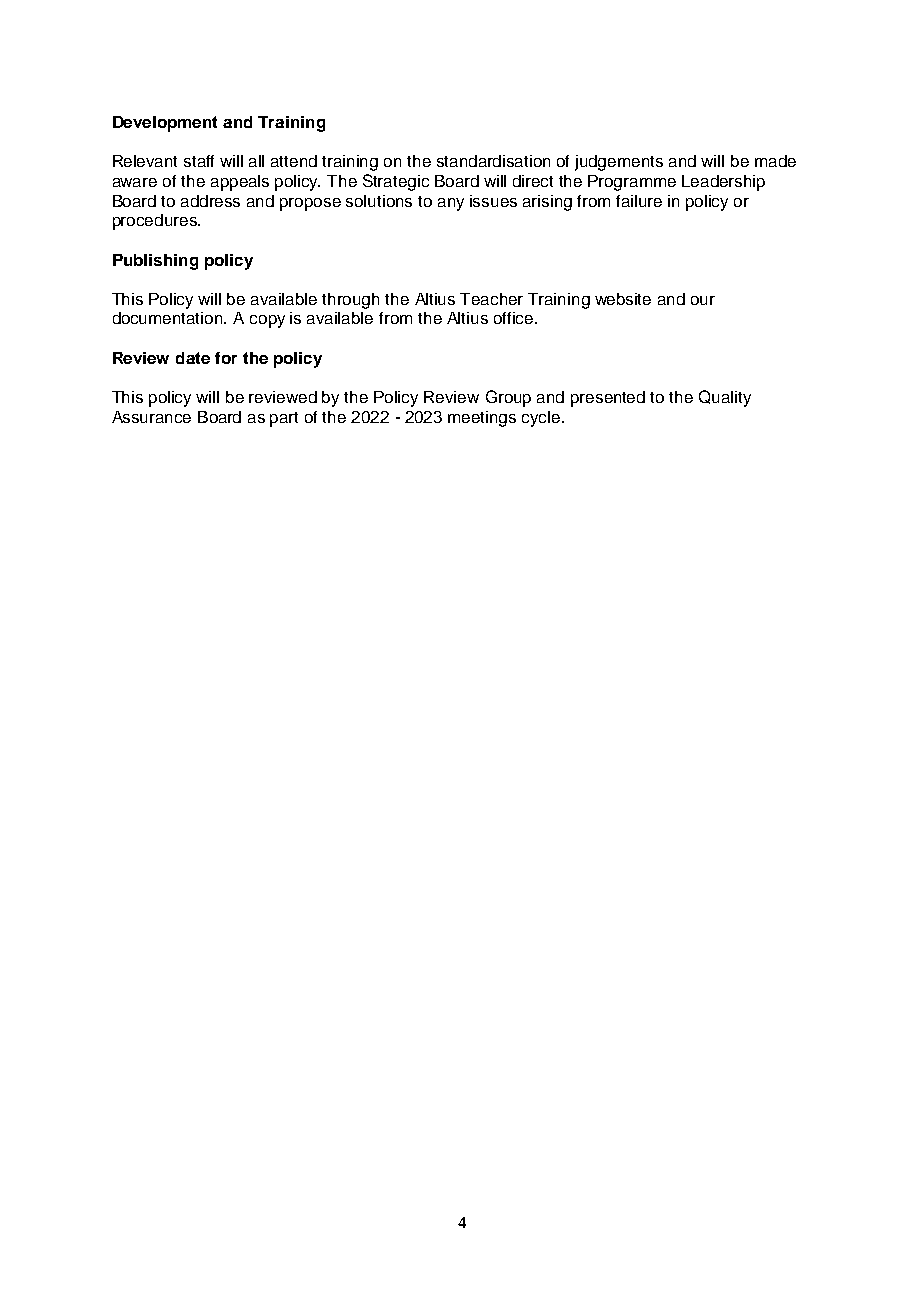  Describe the element at coordinates (482, 419) in the screenshot. I see `meetings` at that location.
